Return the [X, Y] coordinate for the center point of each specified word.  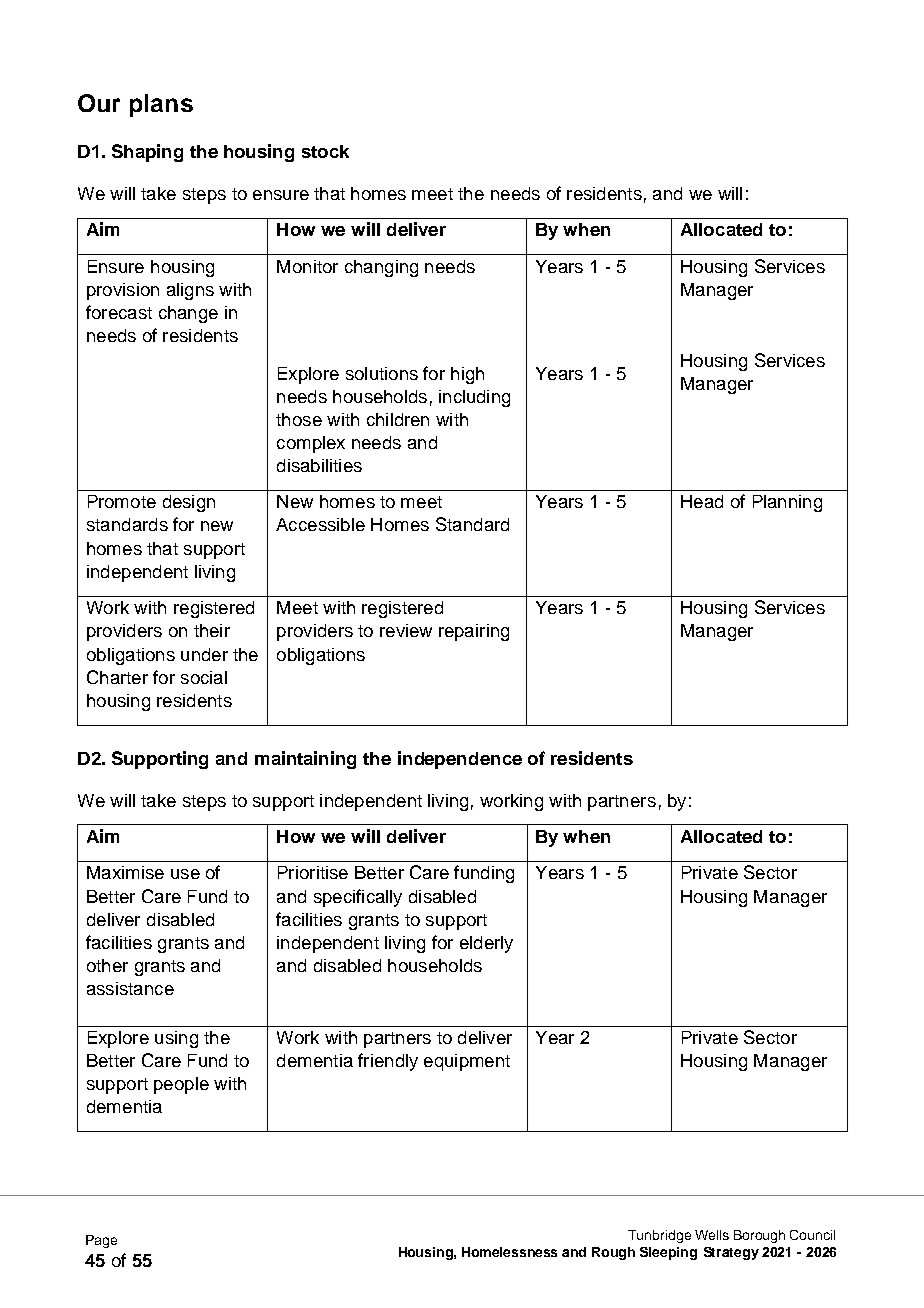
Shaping [147, 153]
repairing [474, 632]
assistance [130, 988]
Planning [787, 503]
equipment [467, 1062]
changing [381, 268]
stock [325, 151]
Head [702, 501]
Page [101, 1241]
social [204, 677]
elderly [486, 944]
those [299, 419]
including [474, 398]
